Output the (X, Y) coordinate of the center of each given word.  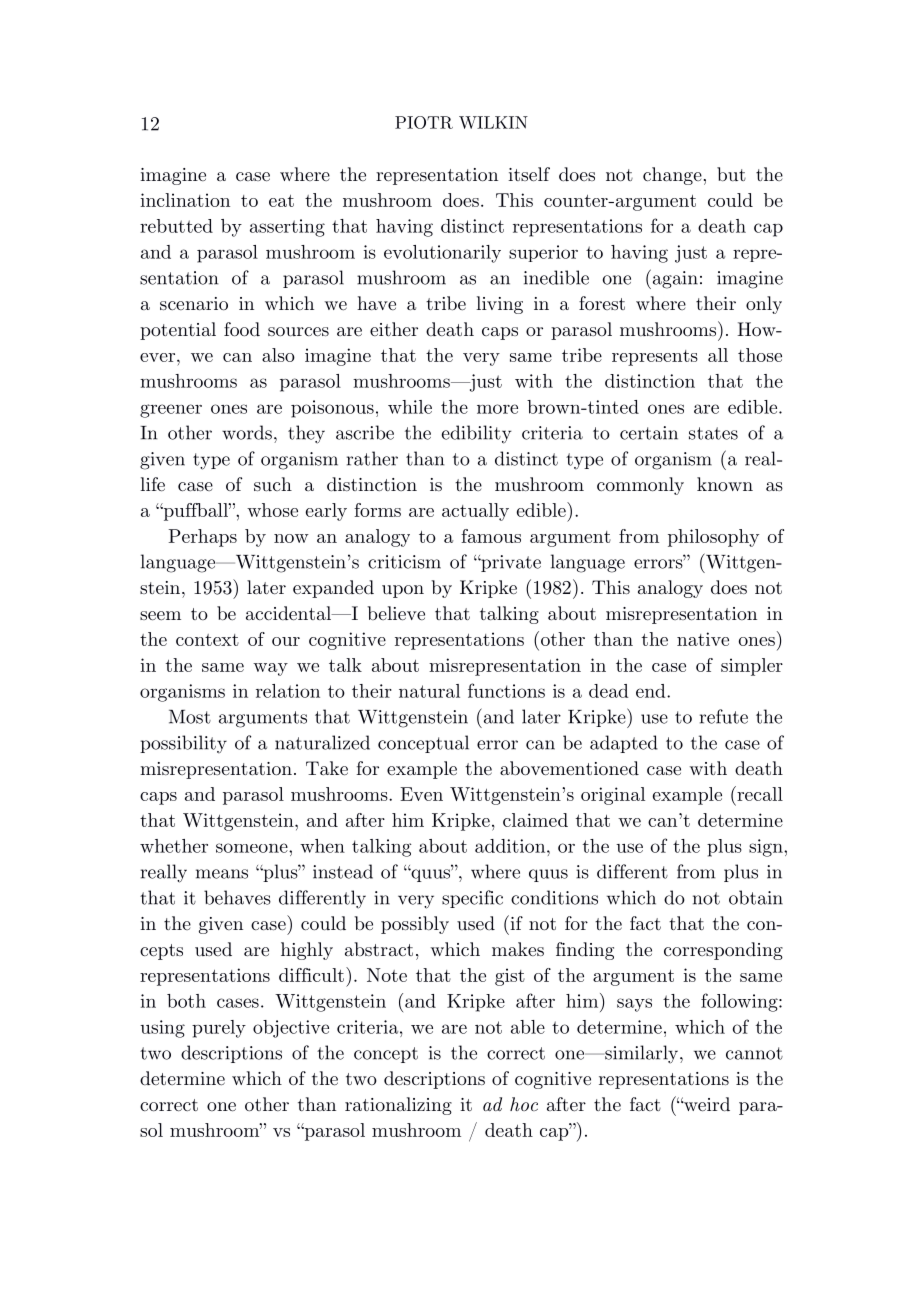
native (703, 639)
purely (219, 1029)
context (207, 640)
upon (403, 591)
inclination (185, 200)
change (672, 176)
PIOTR (424, 122)
